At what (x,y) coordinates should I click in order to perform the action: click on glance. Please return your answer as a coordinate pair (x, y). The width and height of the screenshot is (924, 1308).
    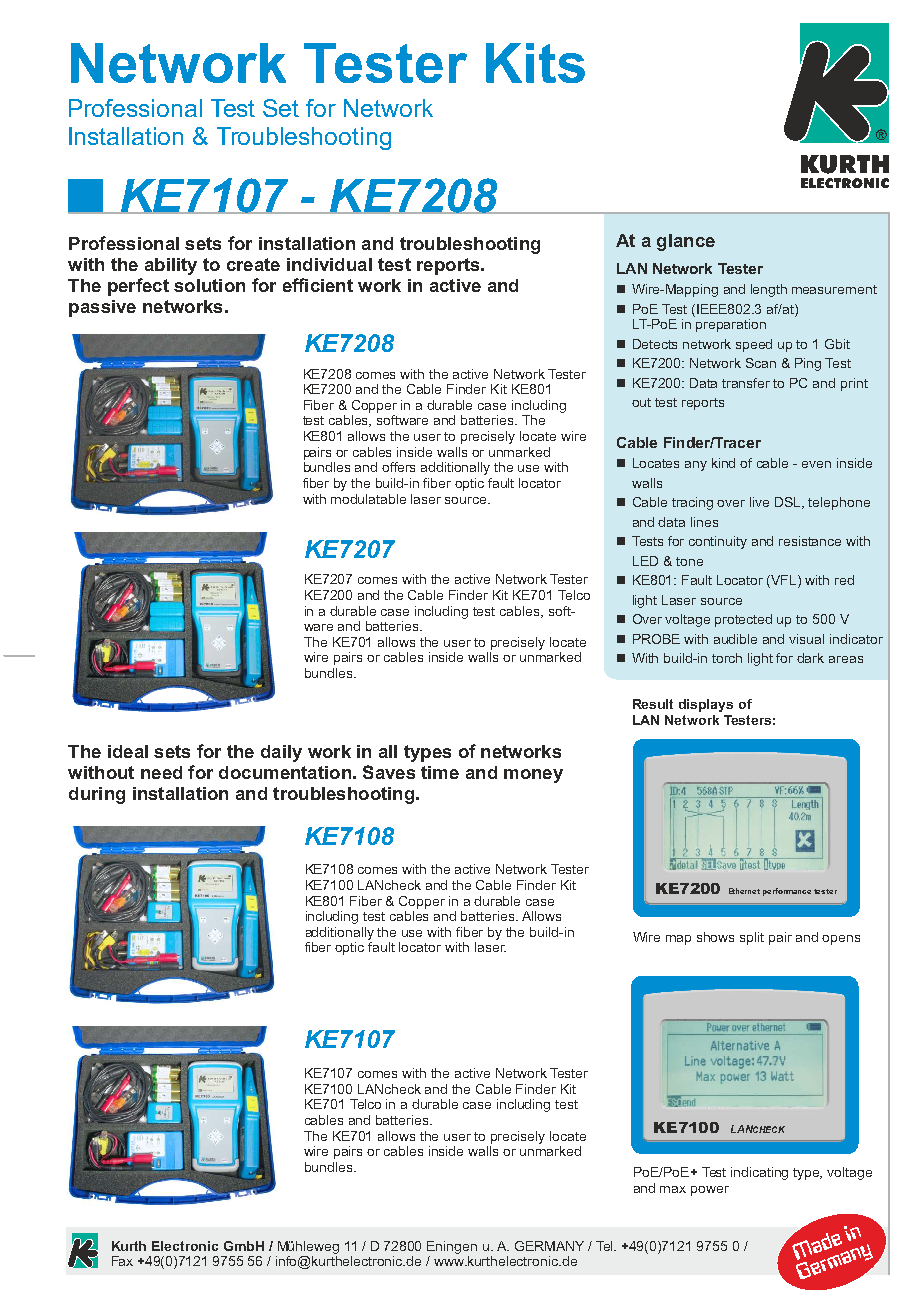
    Looking at the image, I should click on (686, 242).
